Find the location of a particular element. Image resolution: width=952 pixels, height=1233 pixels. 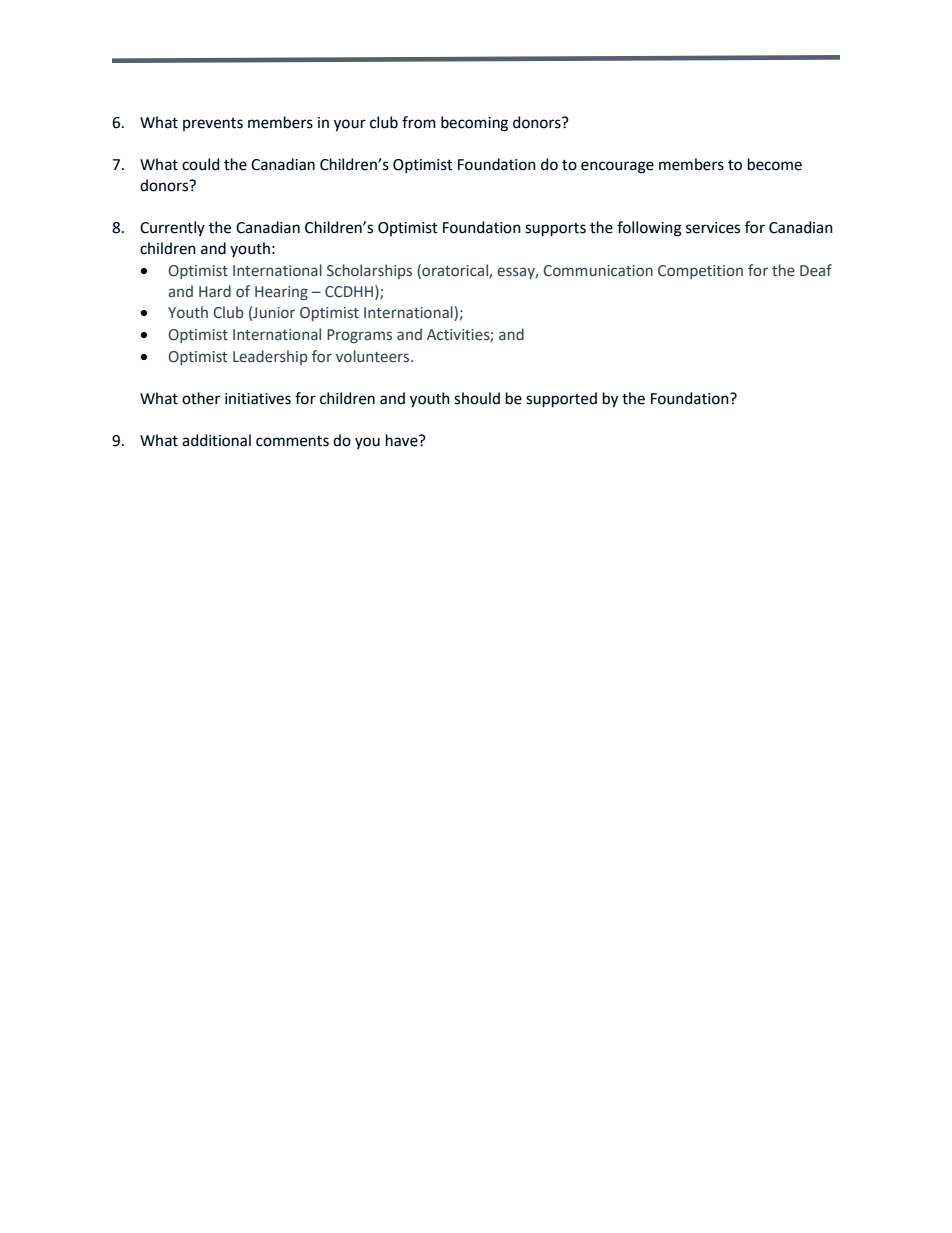

become is located at coordinates (775, 164).
